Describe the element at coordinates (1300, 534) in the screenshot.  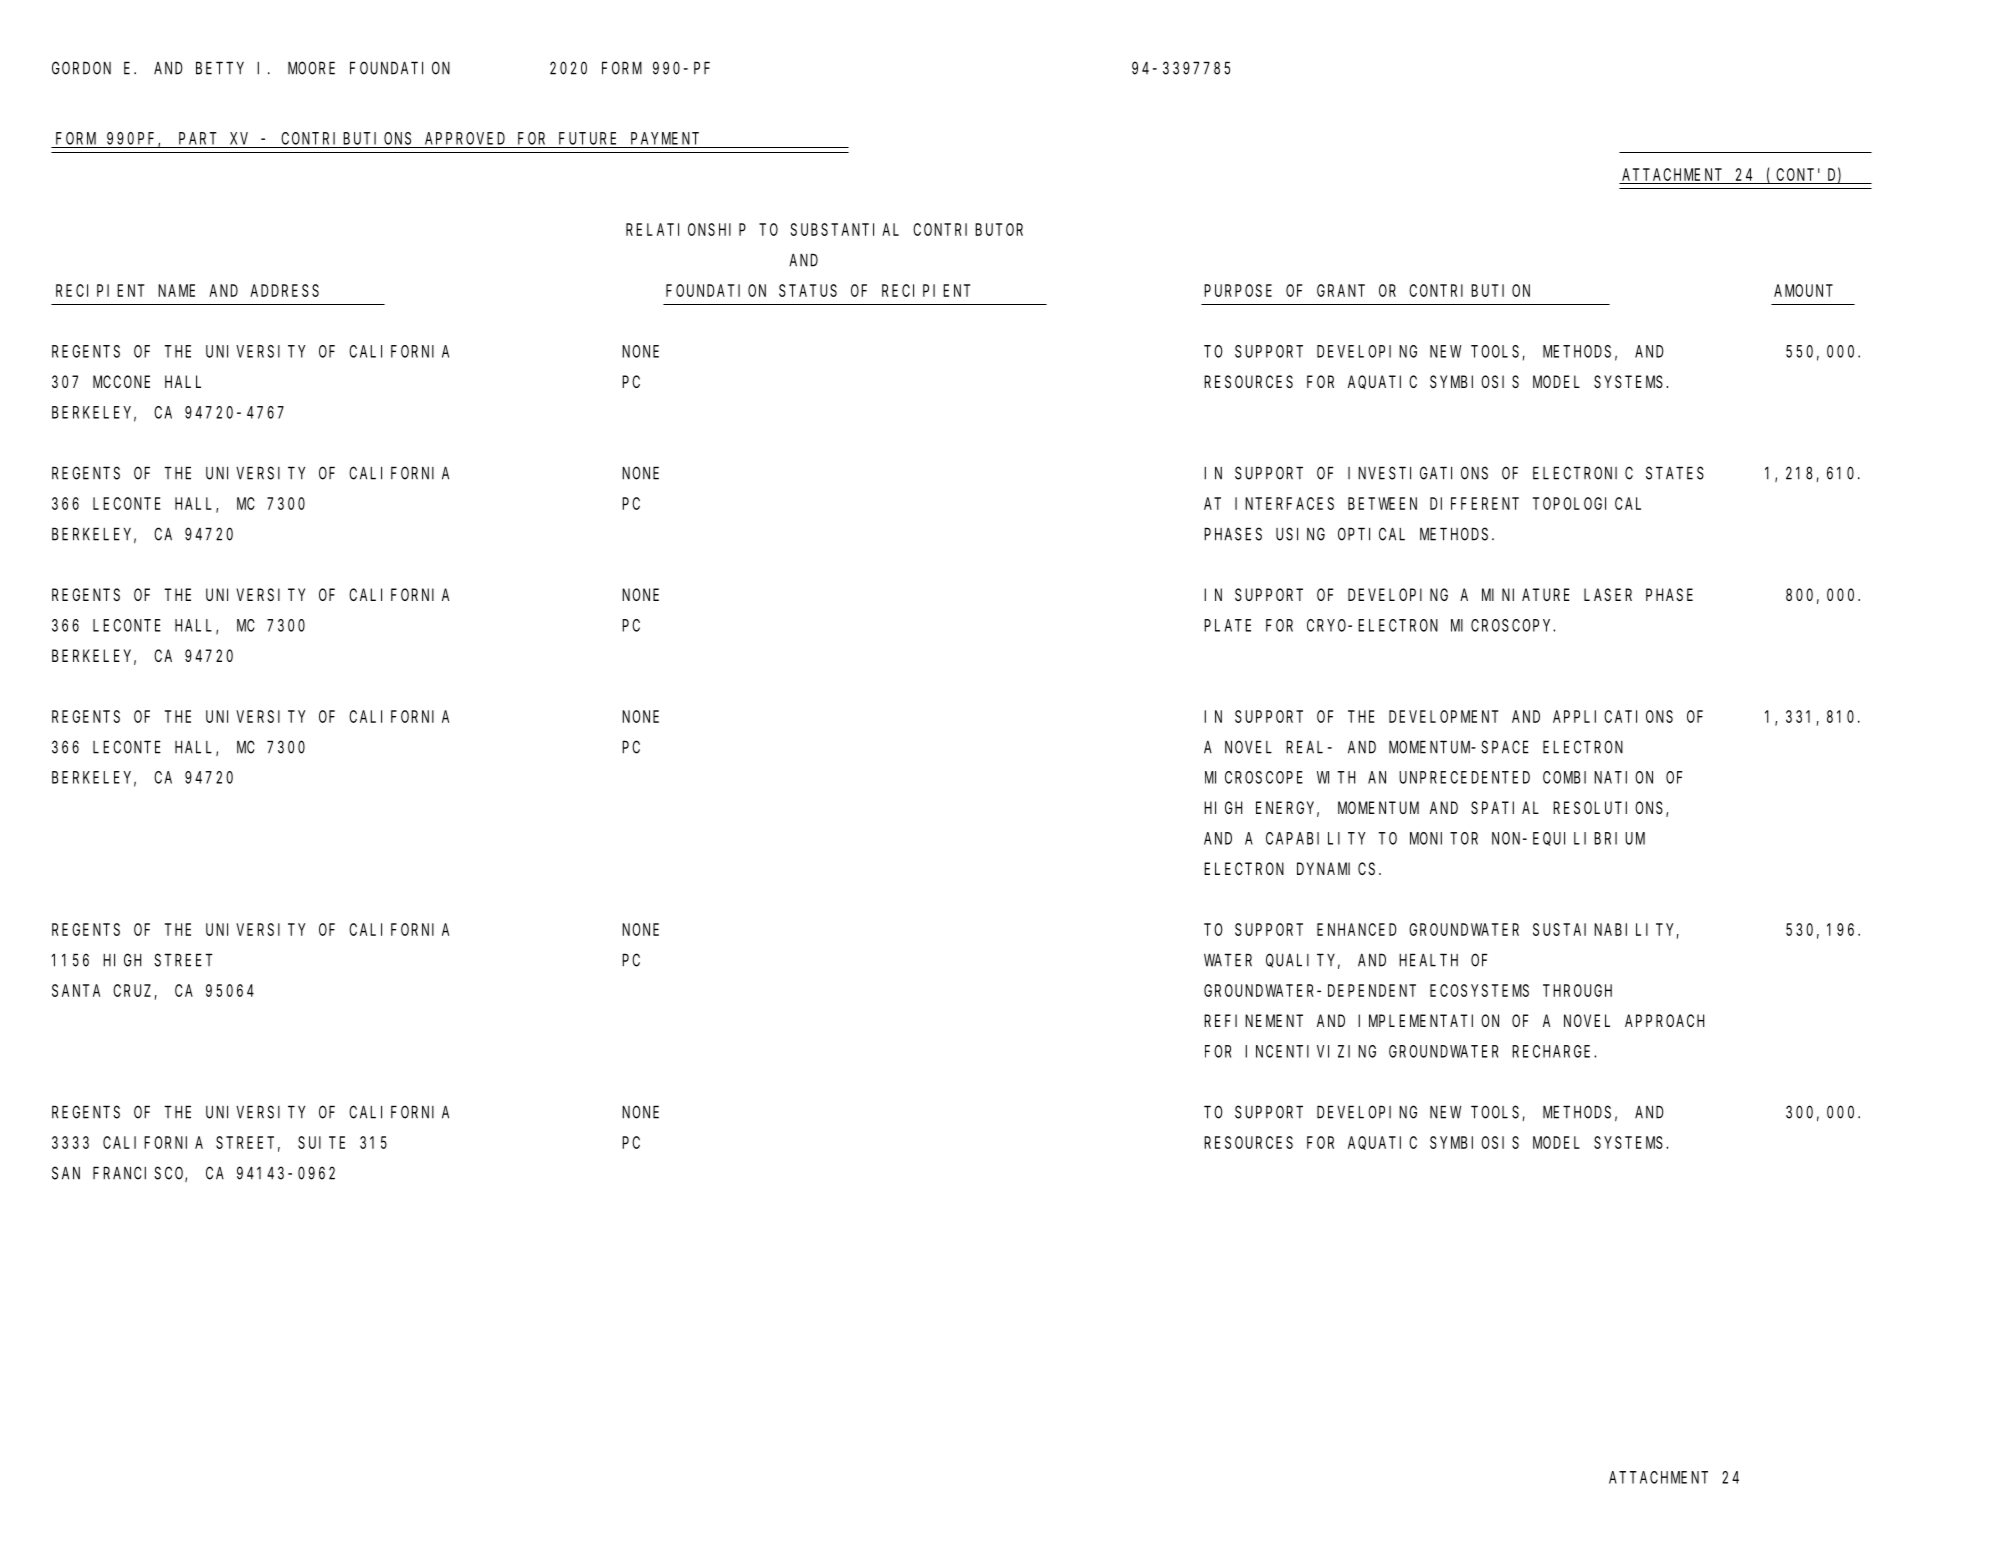
I see `USING` at that location.
